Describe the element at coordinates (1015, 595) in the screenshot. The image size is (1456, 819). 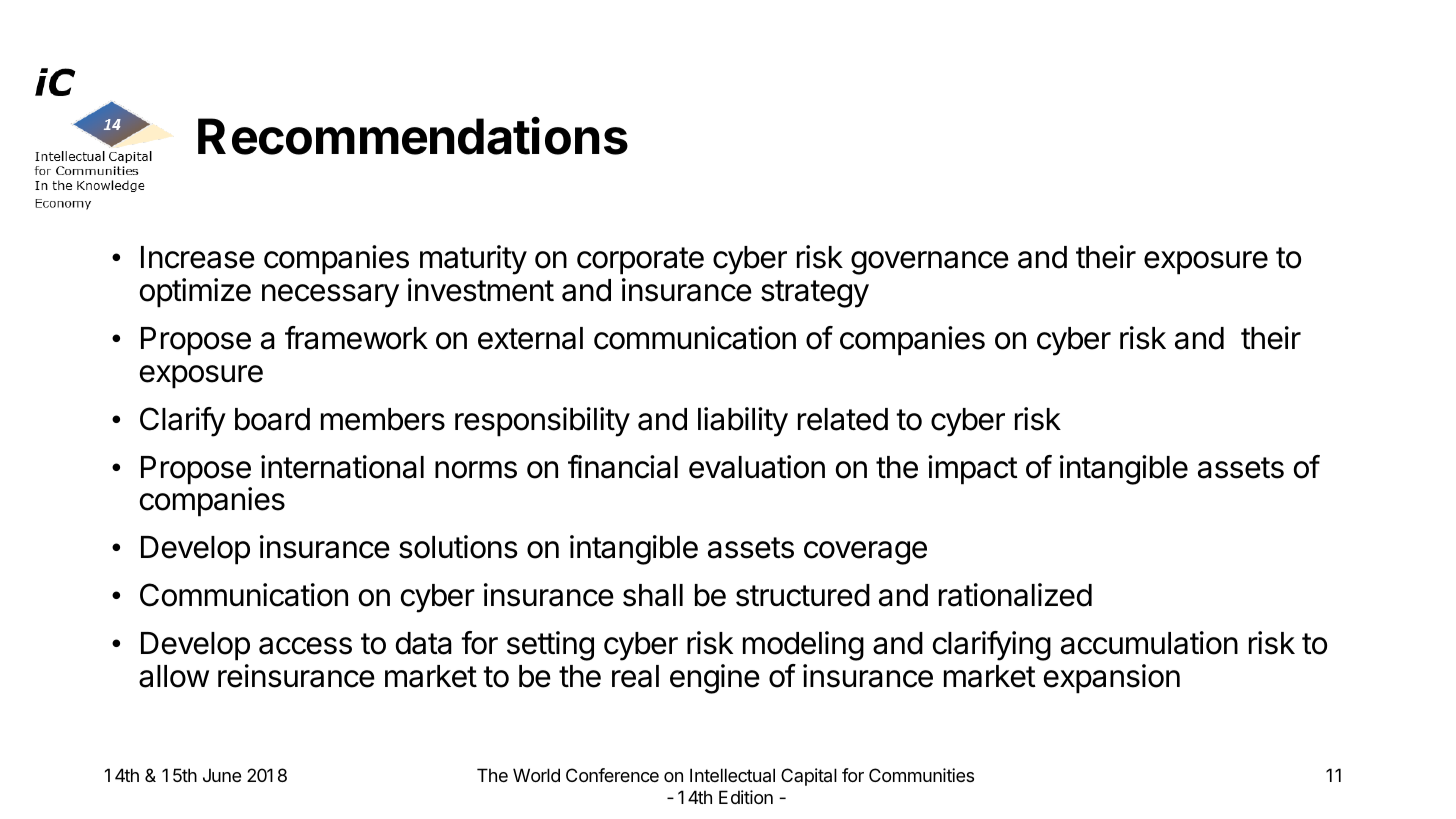
I see `rationalized` at that location.
